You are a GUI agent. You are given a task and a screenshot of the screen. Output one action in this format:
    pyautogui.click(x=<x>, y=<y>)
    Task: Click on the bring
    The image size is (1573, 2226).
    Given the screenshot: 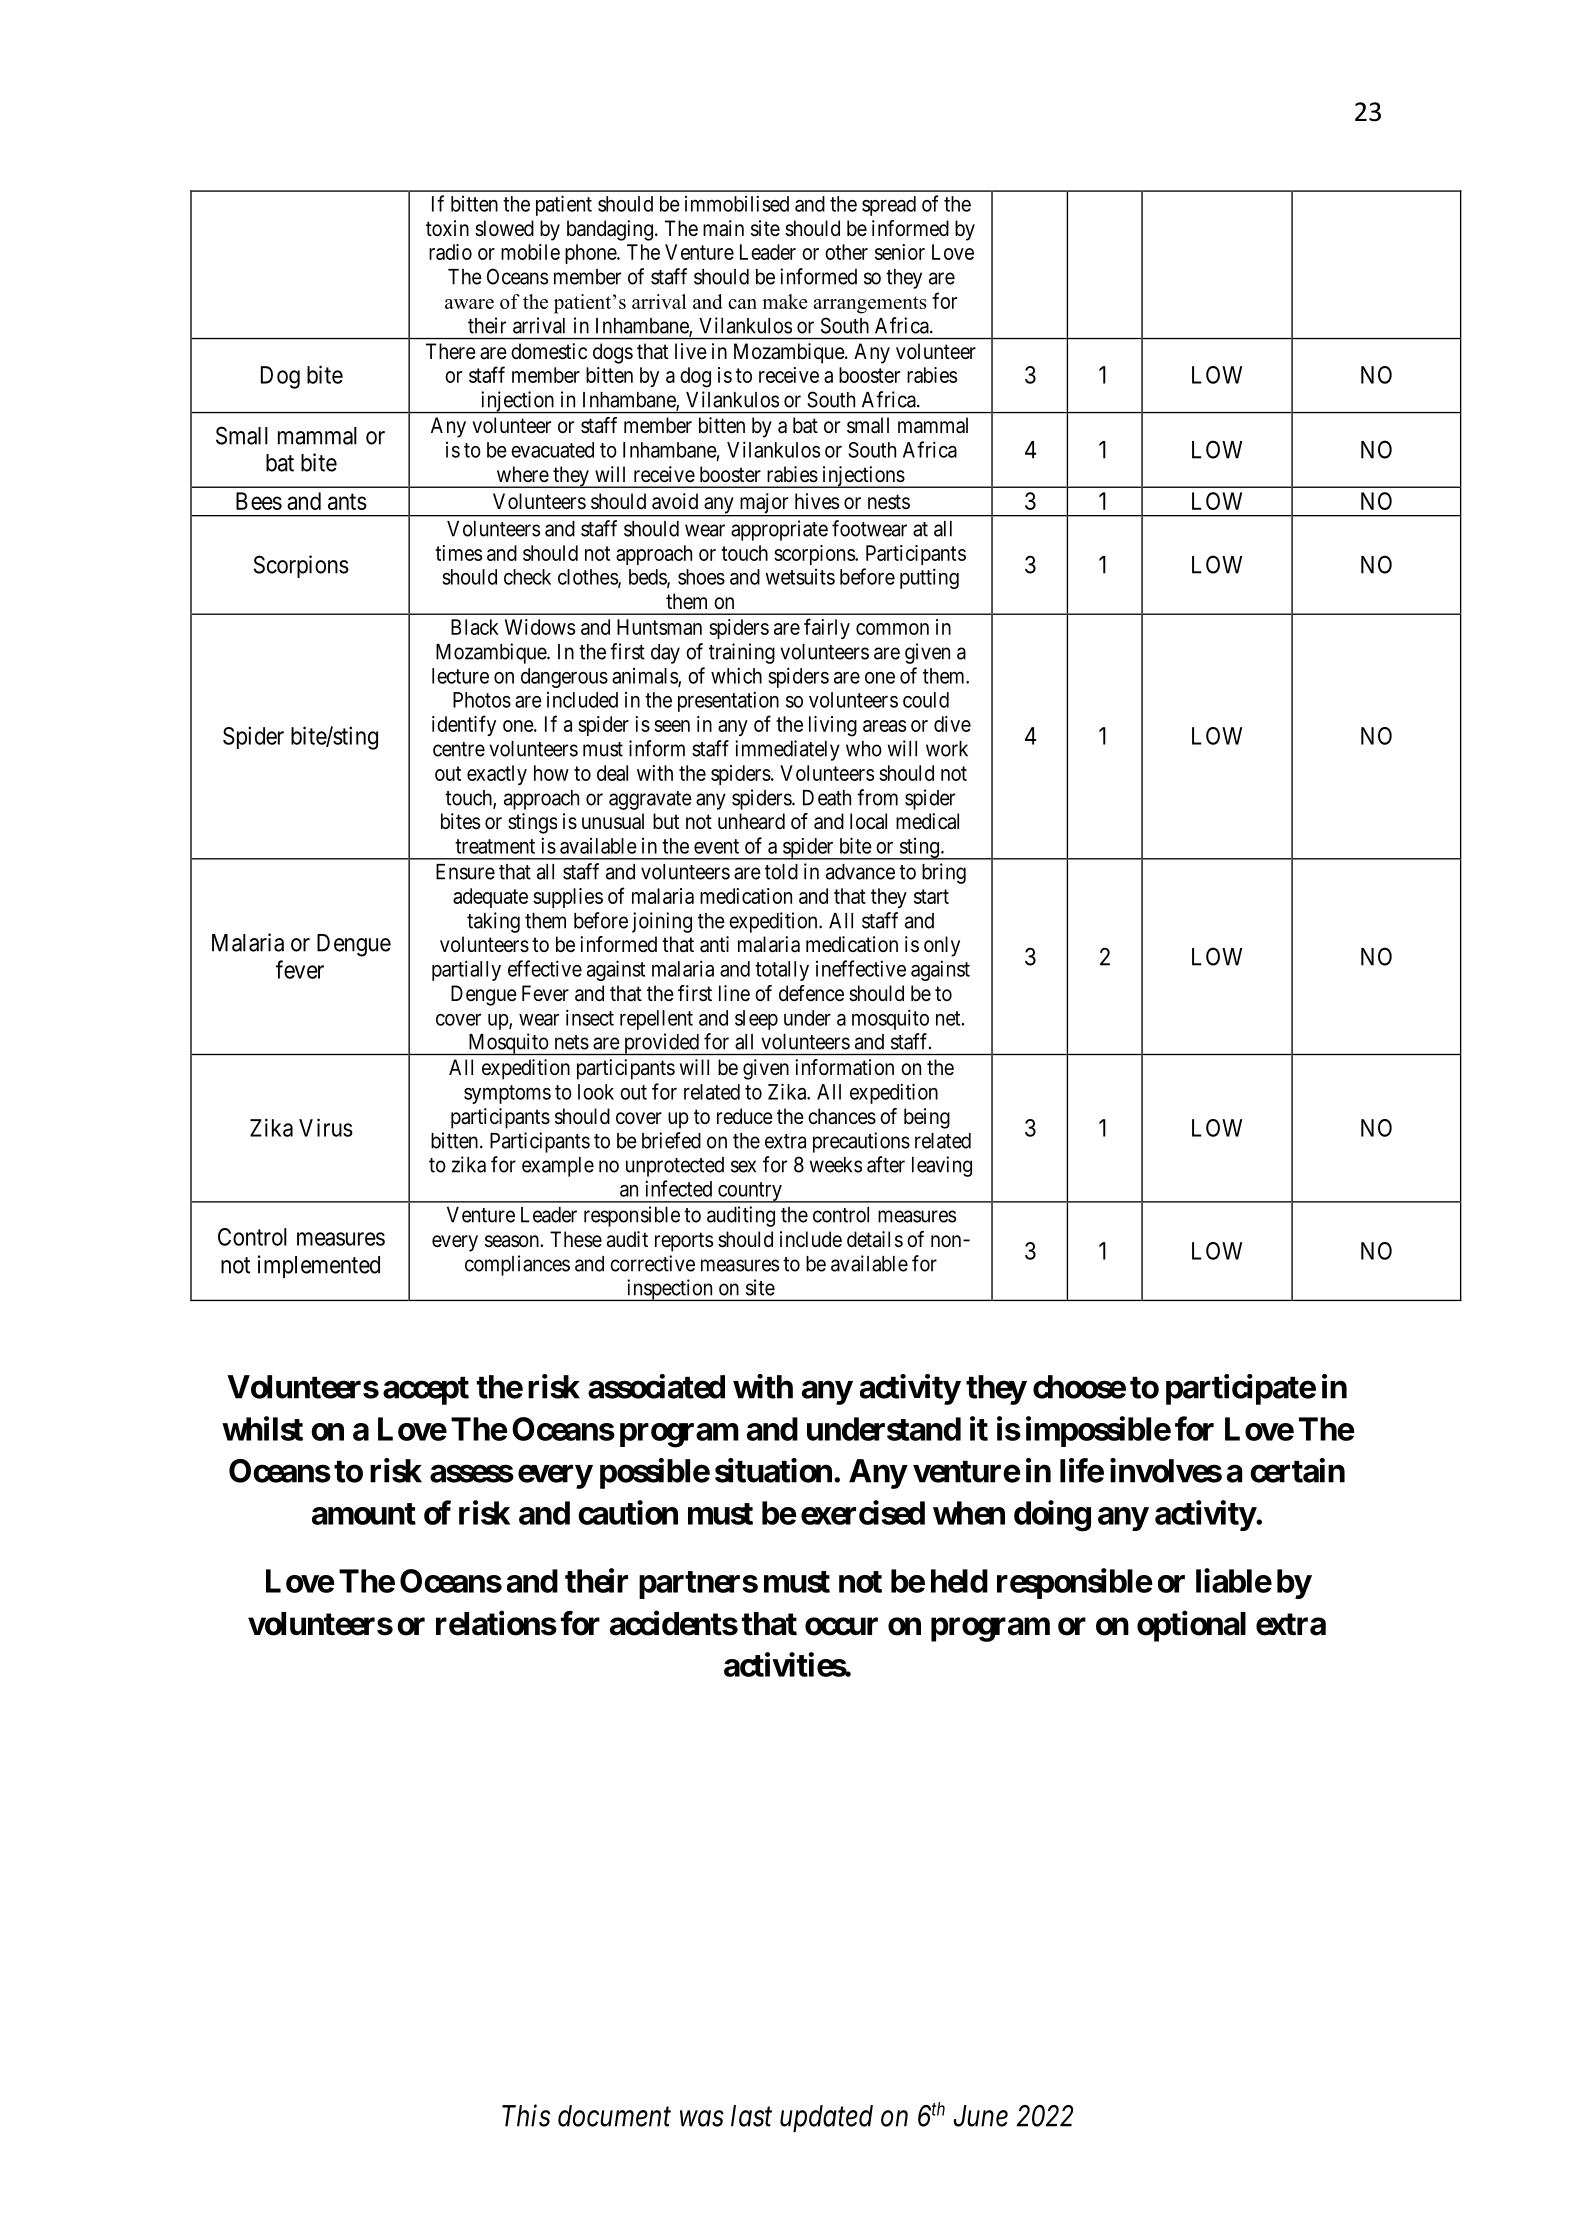 What is the action you would take?
    pyautogui.click(x=944, y=873)
